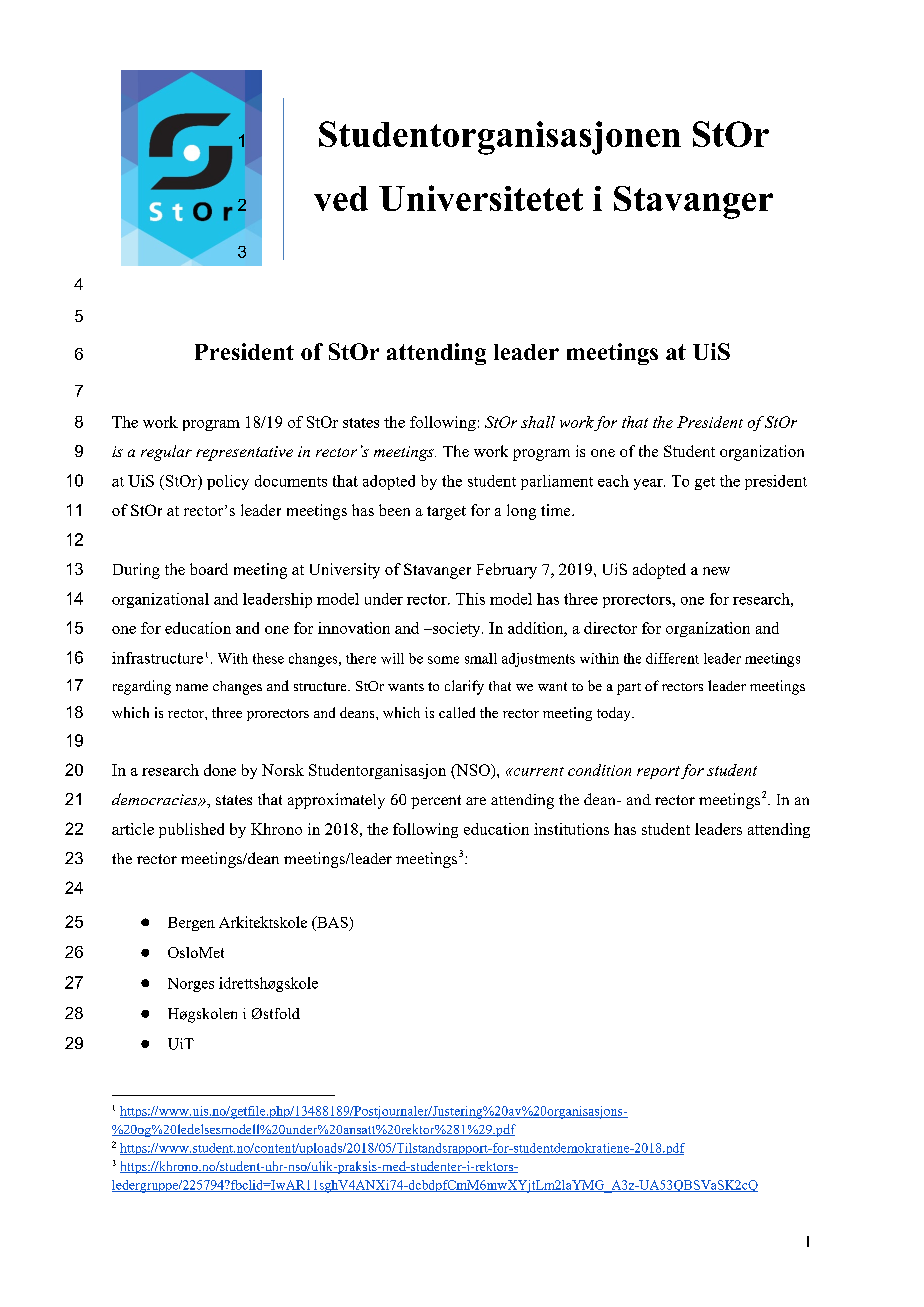 The width and height of the screenshot is (924, 1307). Describe the element at coordinates (394, 510) in the screenshot. I see `been` at that location.
